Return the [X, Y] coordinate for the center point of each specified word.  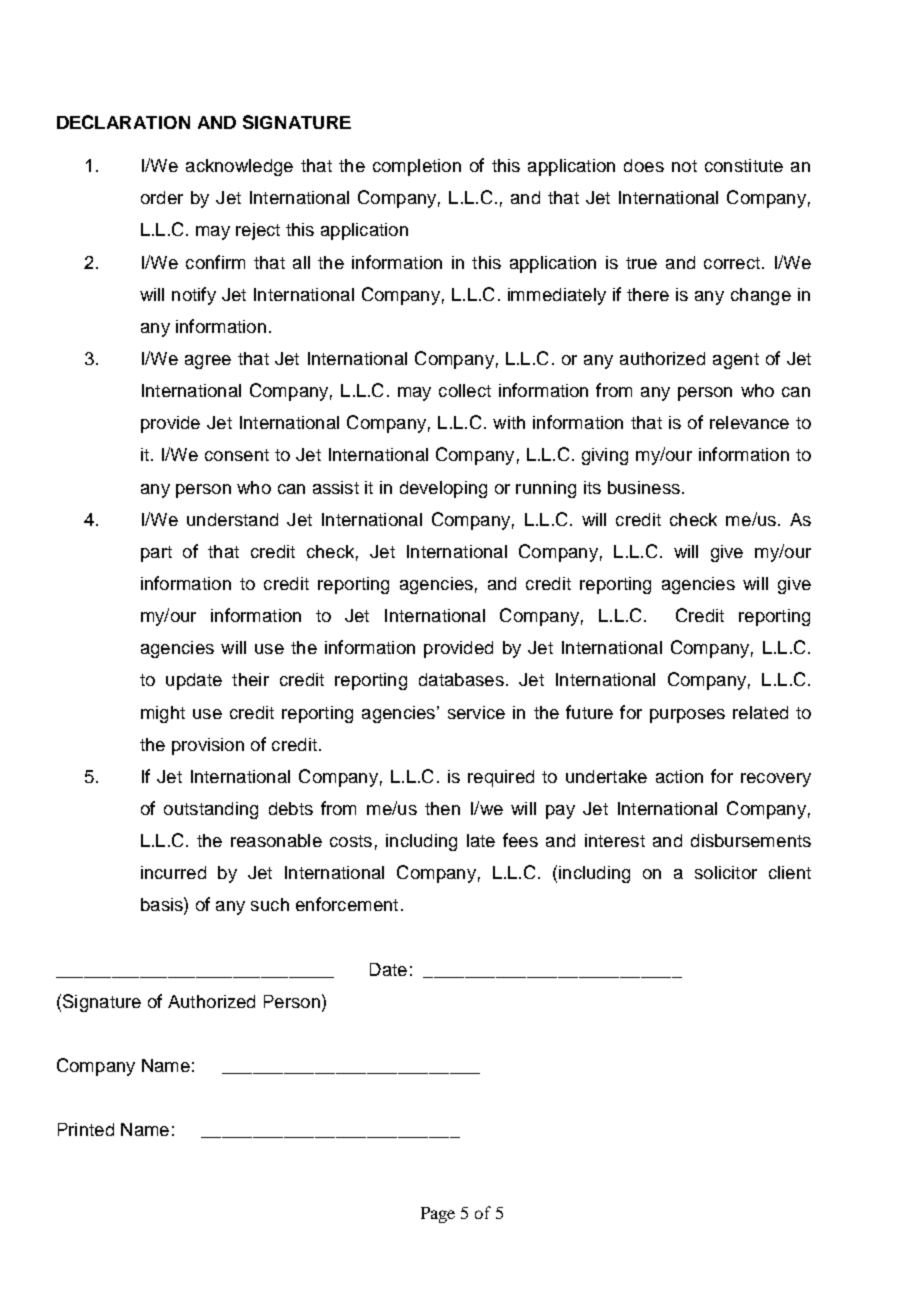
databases [461, 679]
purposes [687, 716]
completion [417, 167]
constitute [744, 165]
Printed [86, 1129]
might [163, 714]
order [162, 197]
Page [438, 1215]
